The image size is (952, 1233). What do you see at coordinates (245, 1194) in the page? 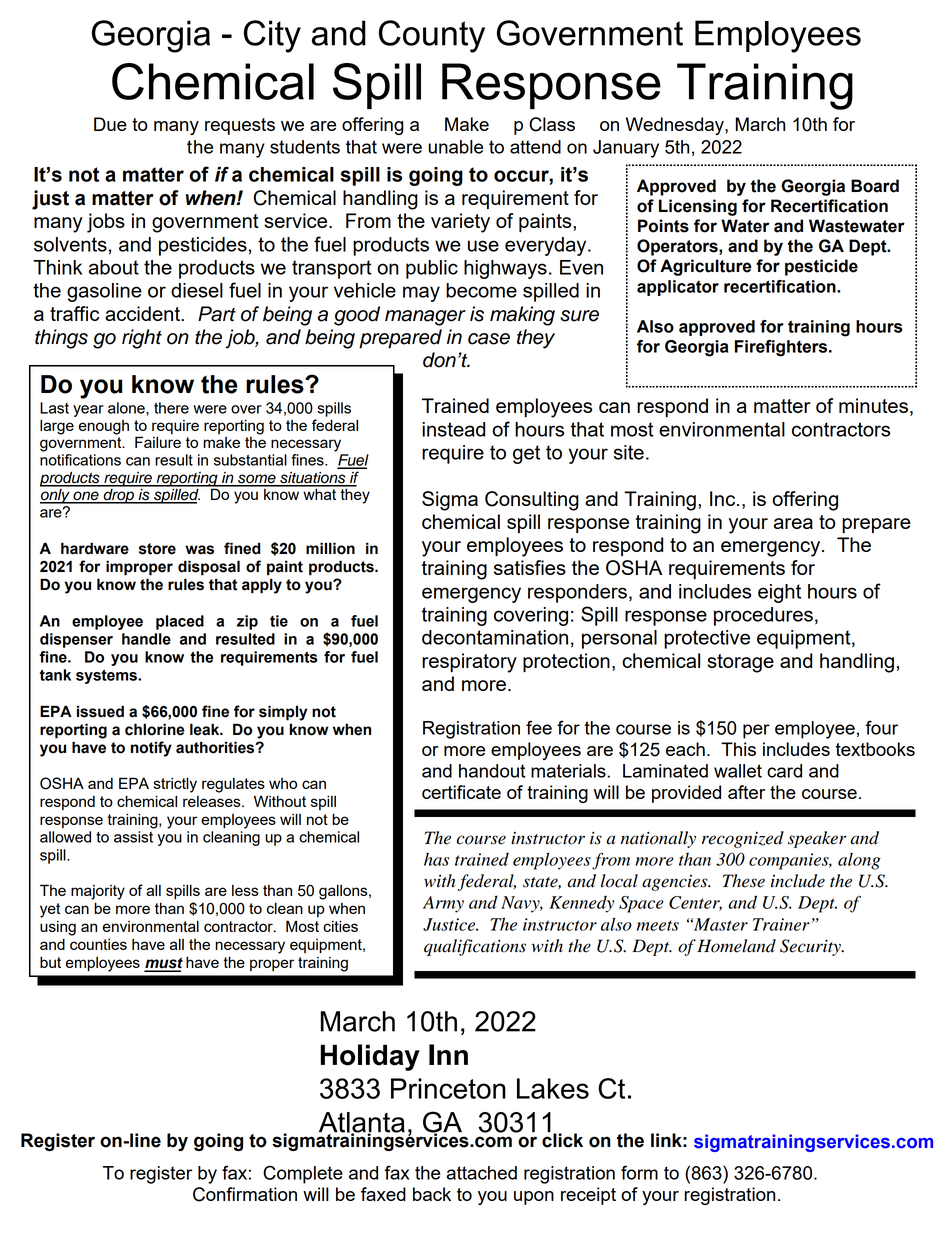
I see `Confirmation` at bounding box center [245, 1194].
